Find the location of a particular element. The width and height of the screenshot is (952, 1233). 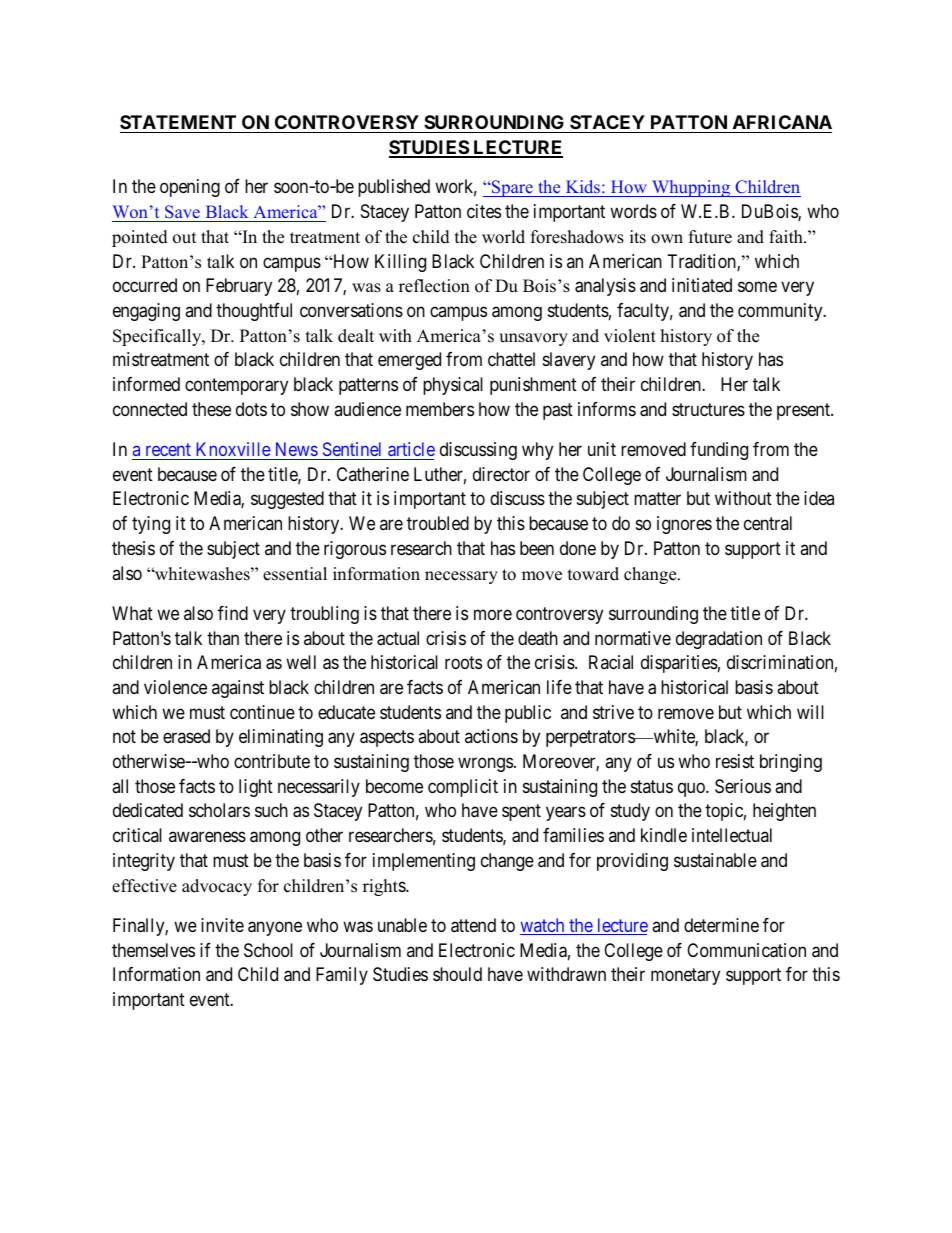

AFRICANA is located at coordinates (782, 122).
